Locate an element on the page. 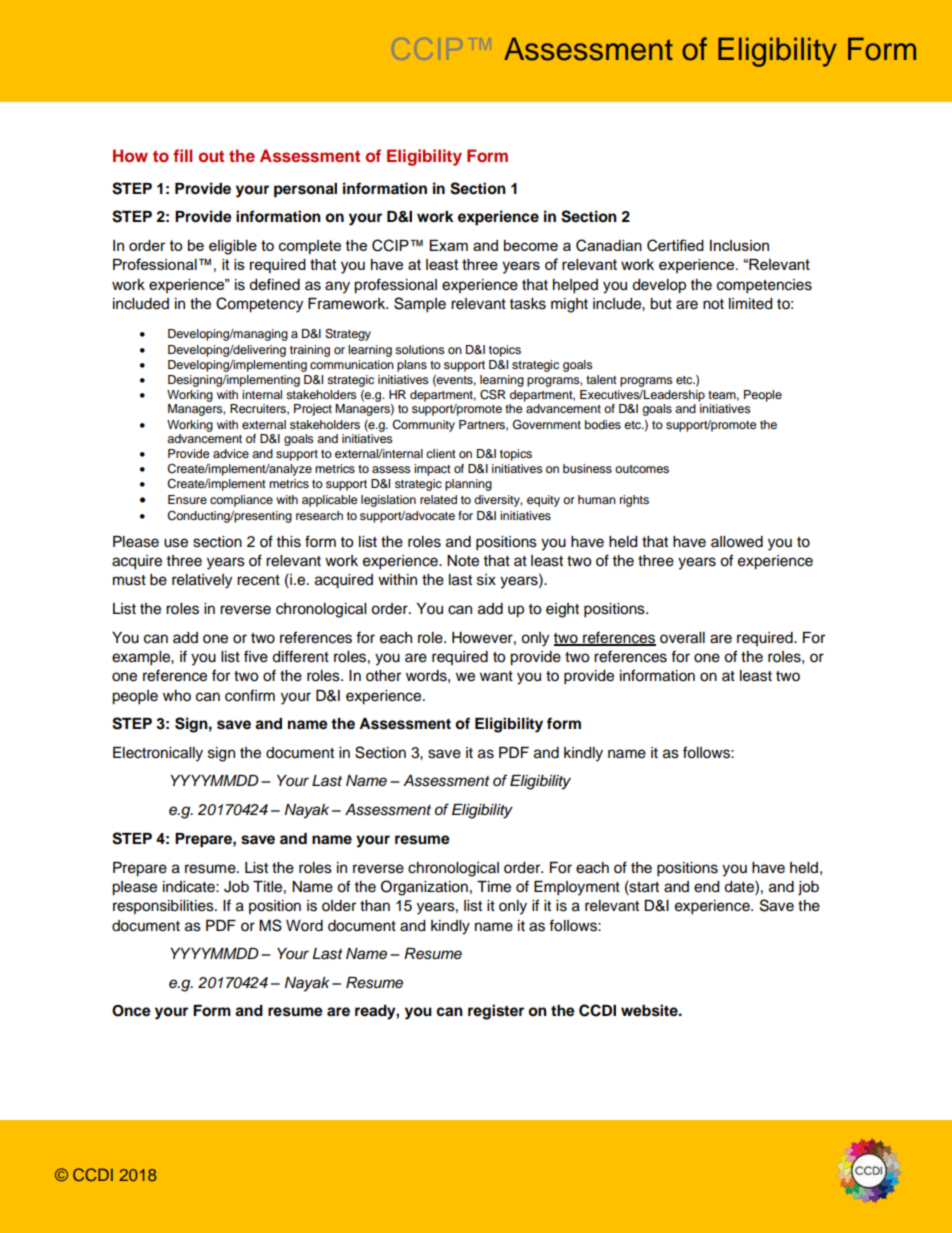  want is located at coordinates (496, 676).
